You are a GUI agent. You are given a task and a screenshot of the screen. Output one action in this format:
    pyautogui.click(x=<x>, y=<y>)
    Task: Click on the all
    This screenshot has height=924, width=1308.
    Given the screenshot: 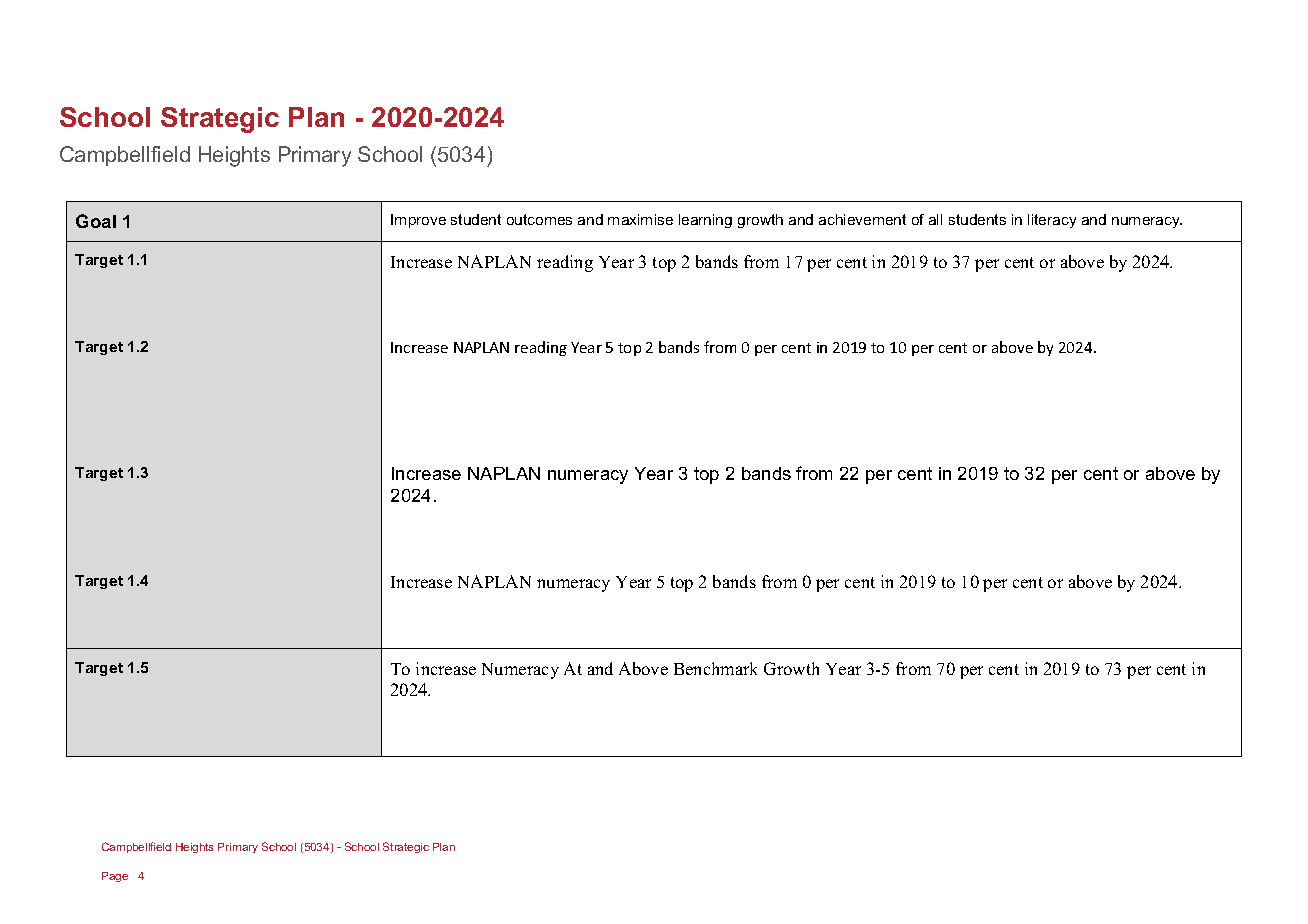 What is the action you would take?
    pyautogui.click(x=935, y=219)
